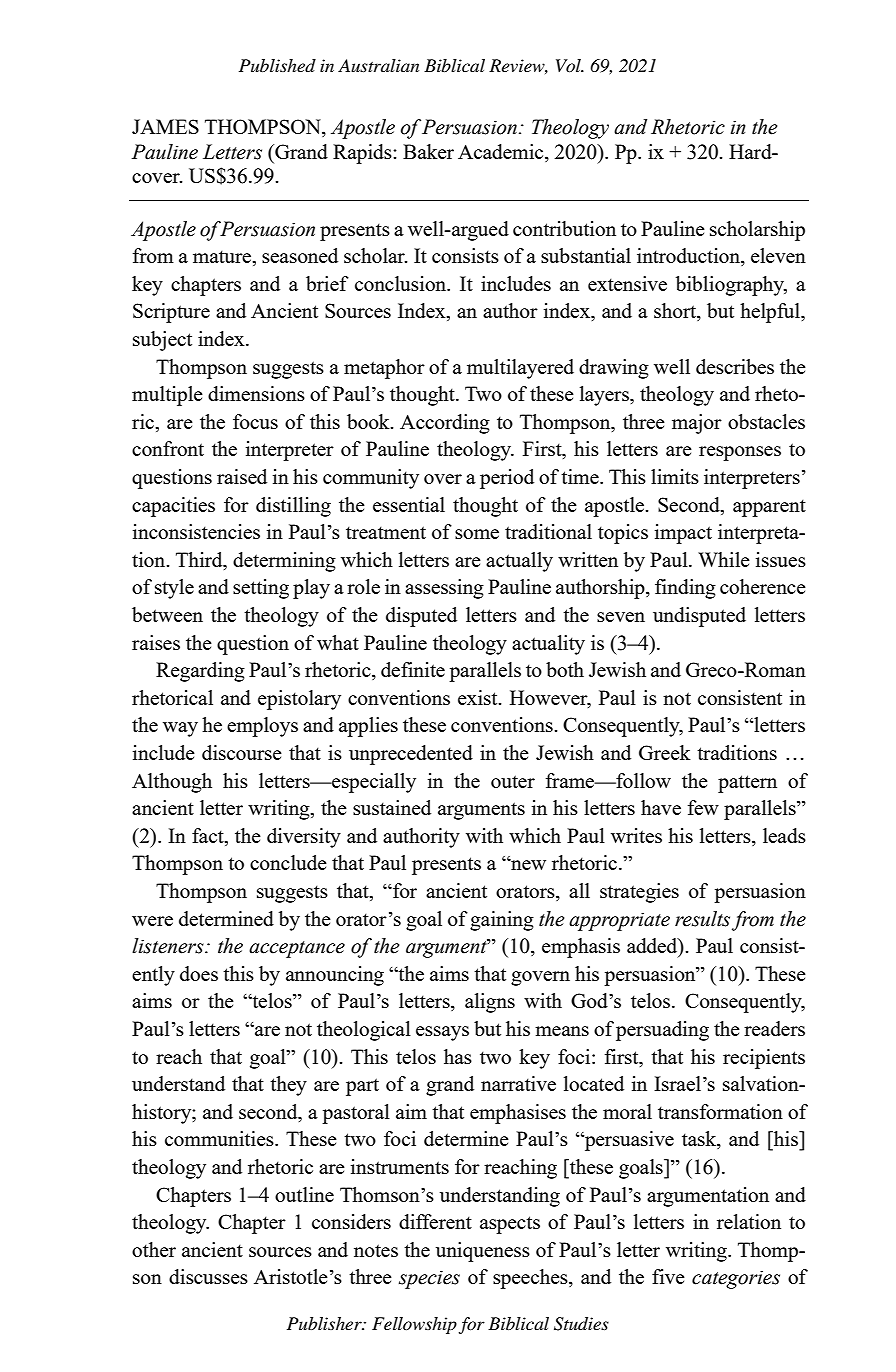  Describe the element at coordinates (490, 1003) in the screenshot. I see `aligns` at that location.
